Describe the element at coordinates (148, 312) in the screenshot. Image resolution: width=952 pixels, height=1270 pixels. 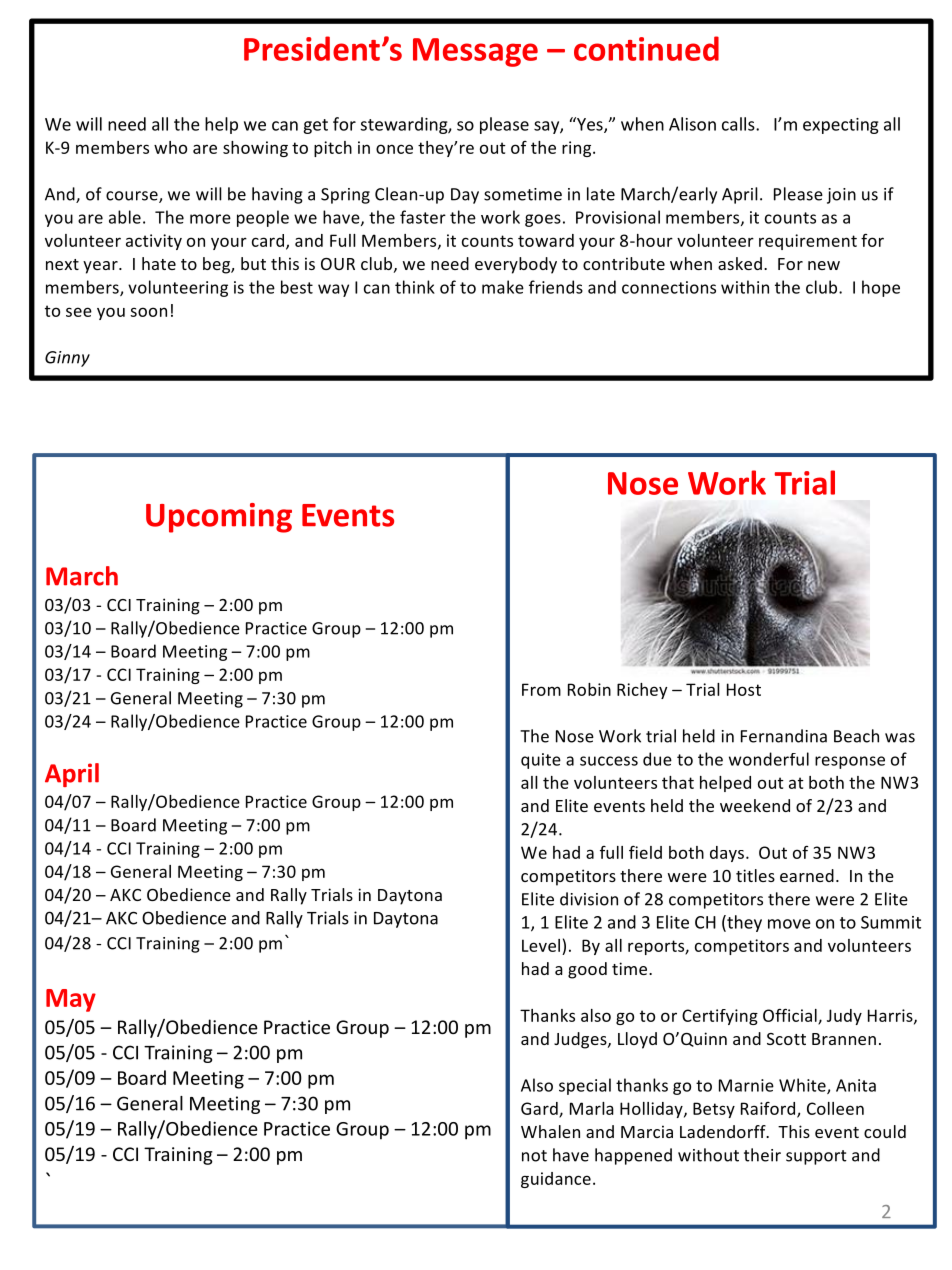
I see `soon` at that location.
